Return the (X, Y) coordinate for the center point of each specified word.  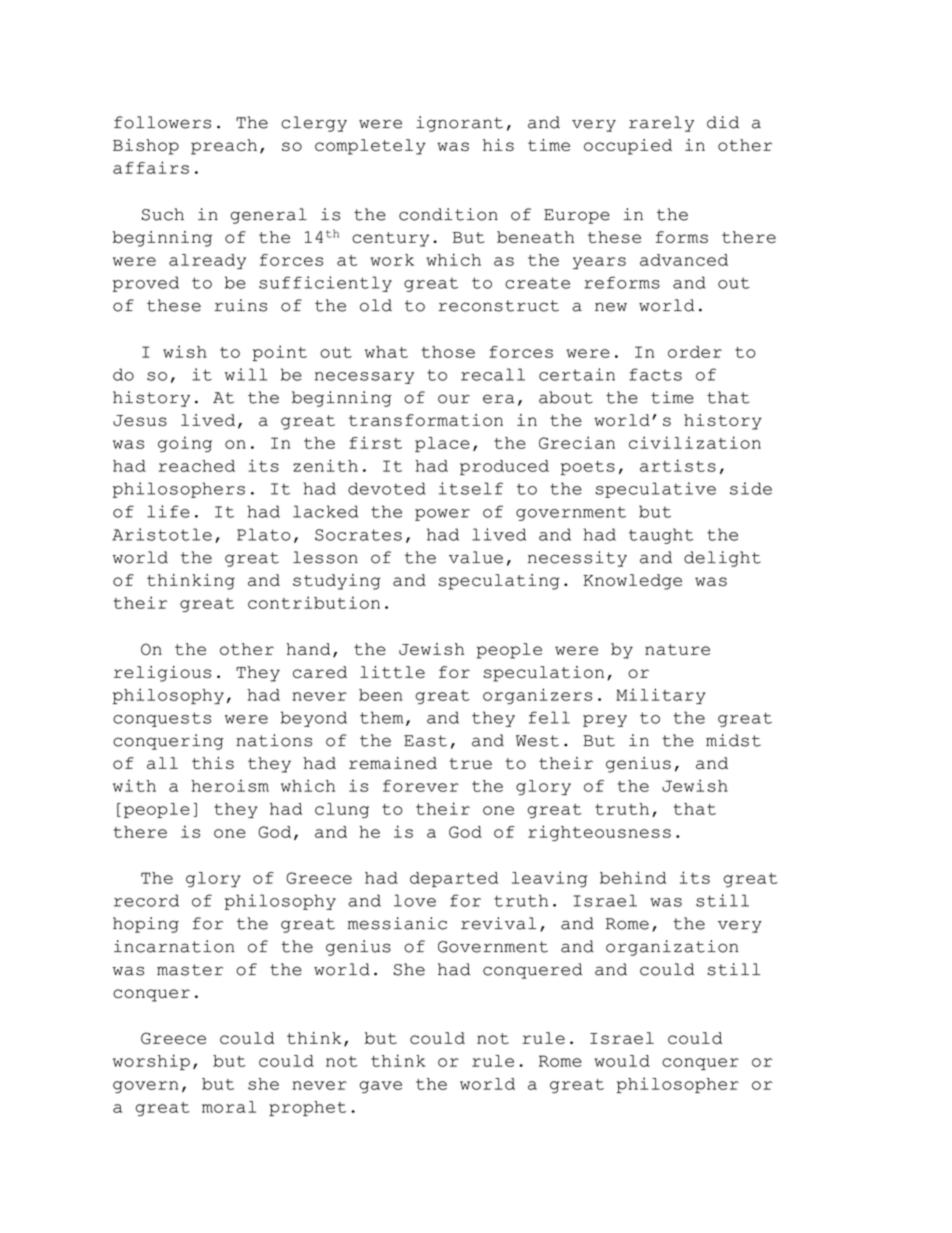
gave (380, 1087)
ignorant (459, 124)
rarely (661, 124)
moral (229, 1107)
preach (224, 147)
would (622, 1061)
